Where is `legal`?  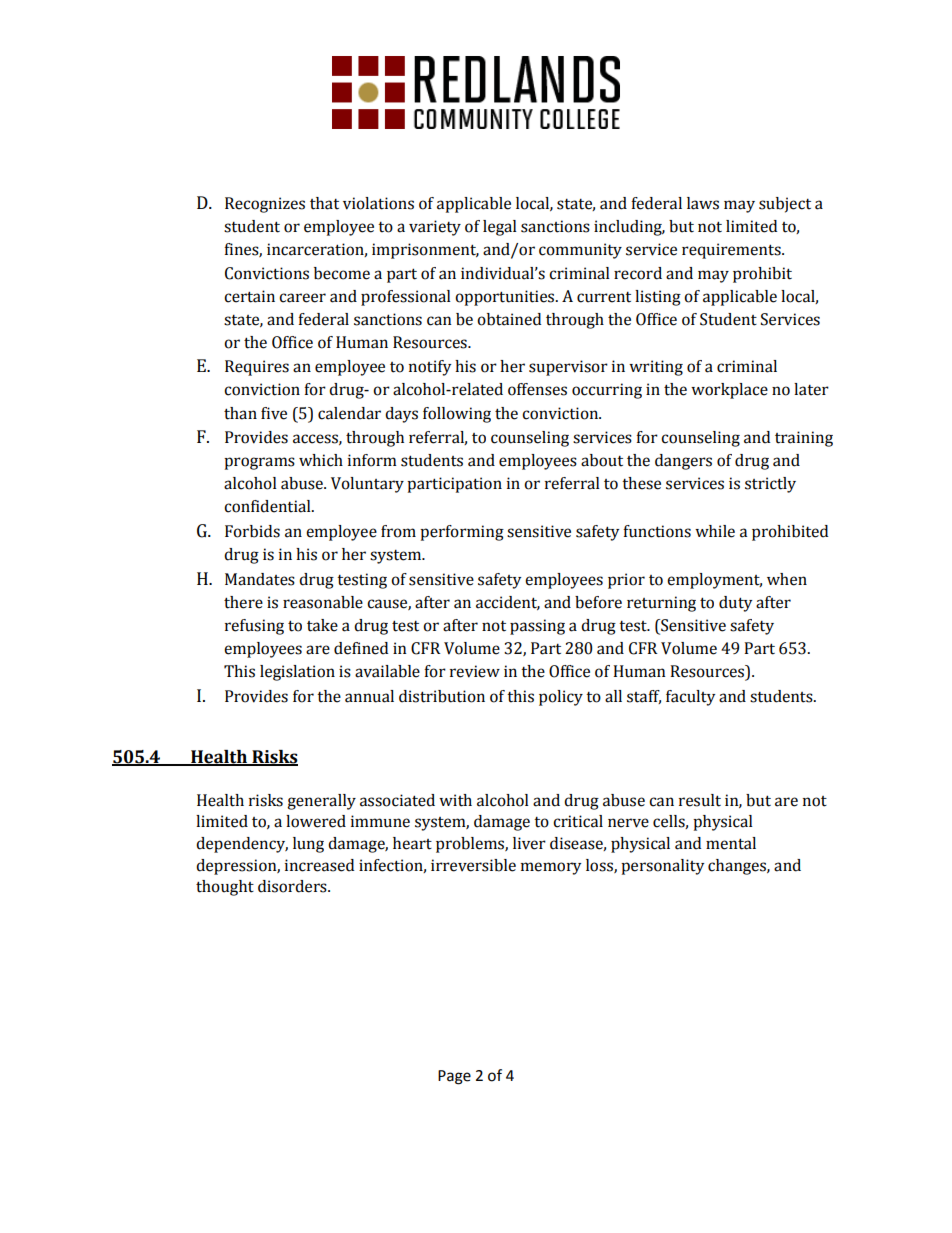
legal is located at coordinates (500, 228).
